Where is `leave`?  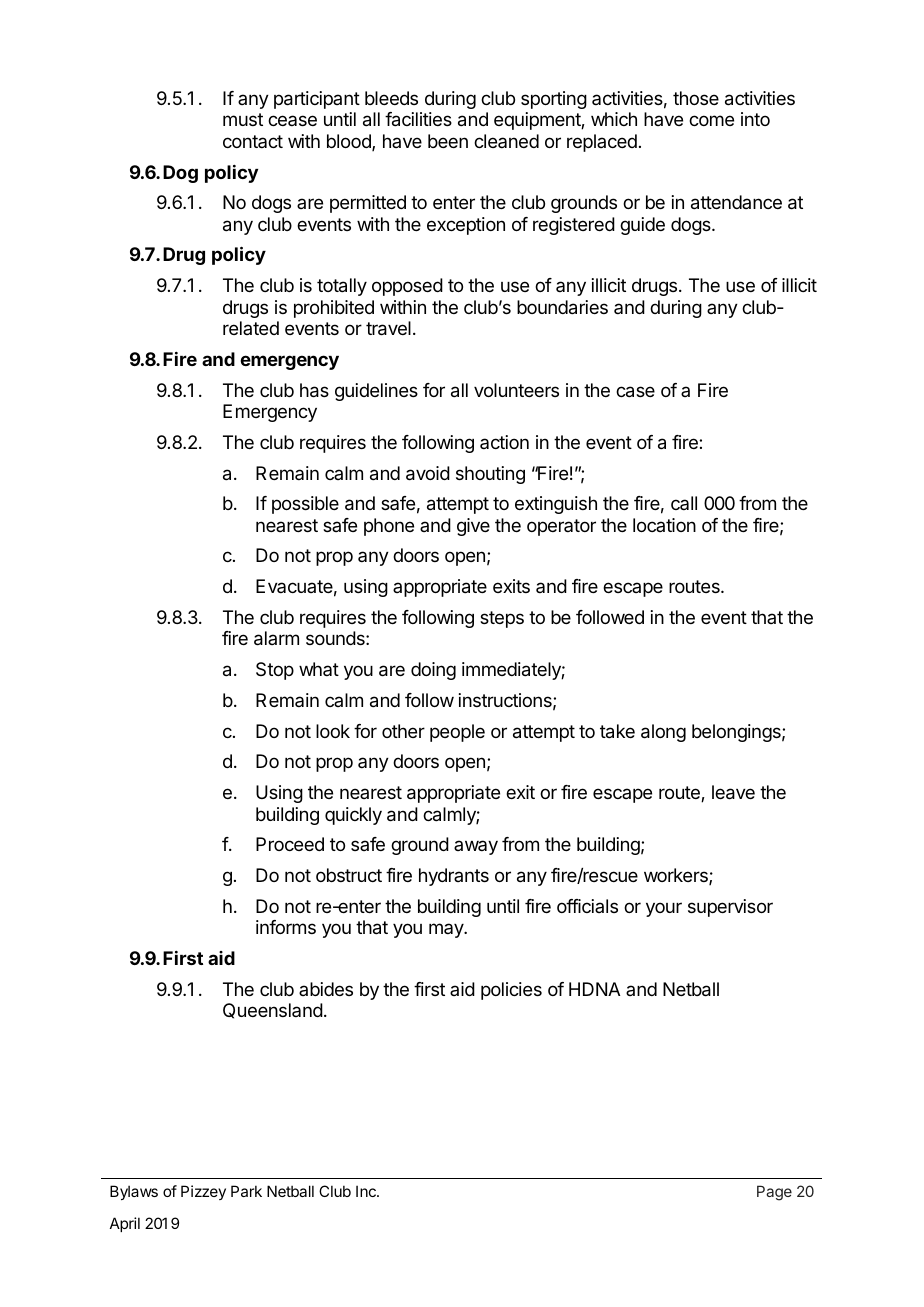 leave is located at coordinates (733, 792).
